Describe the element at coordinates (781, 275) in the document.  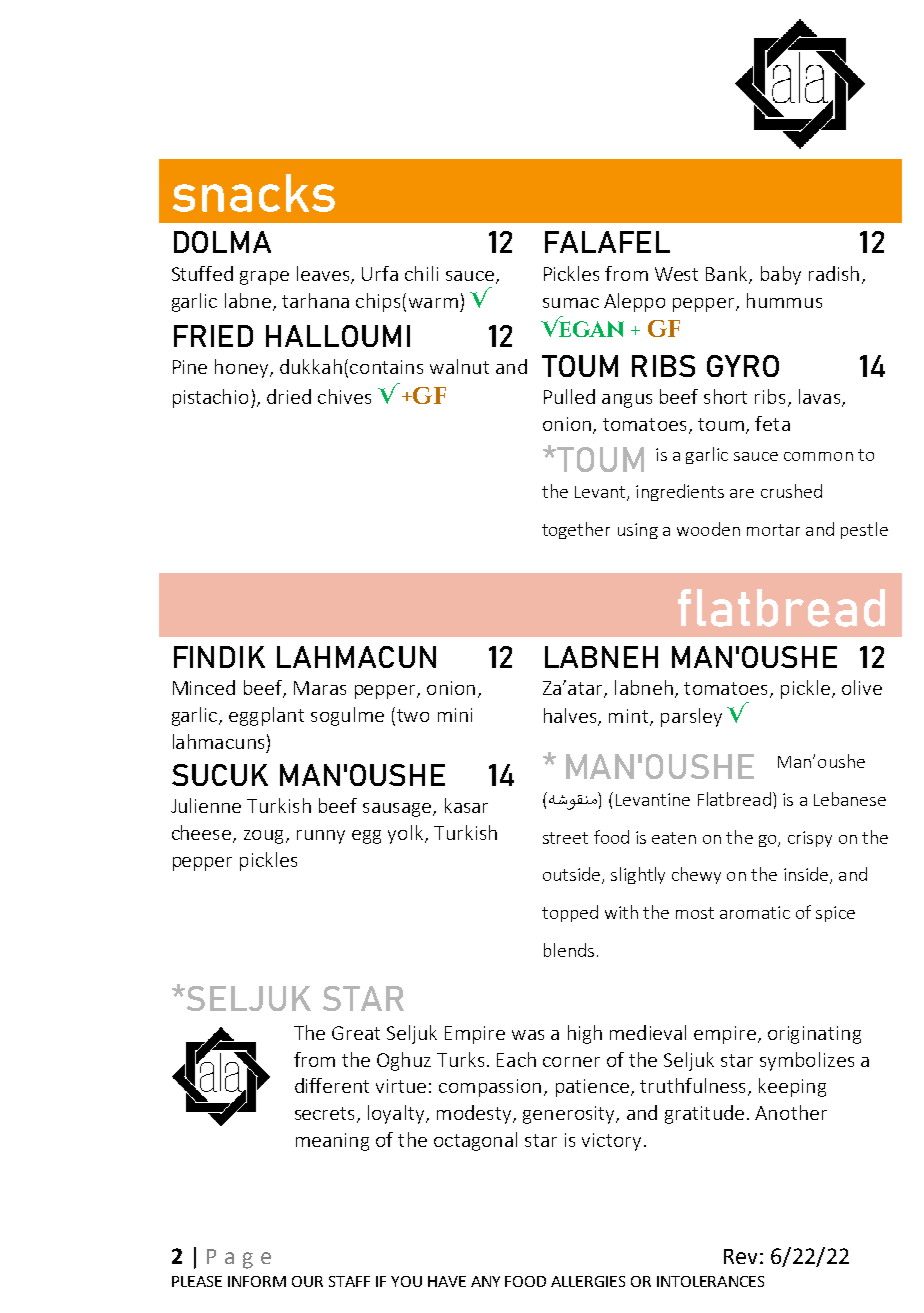
I see `baby` at that location.
